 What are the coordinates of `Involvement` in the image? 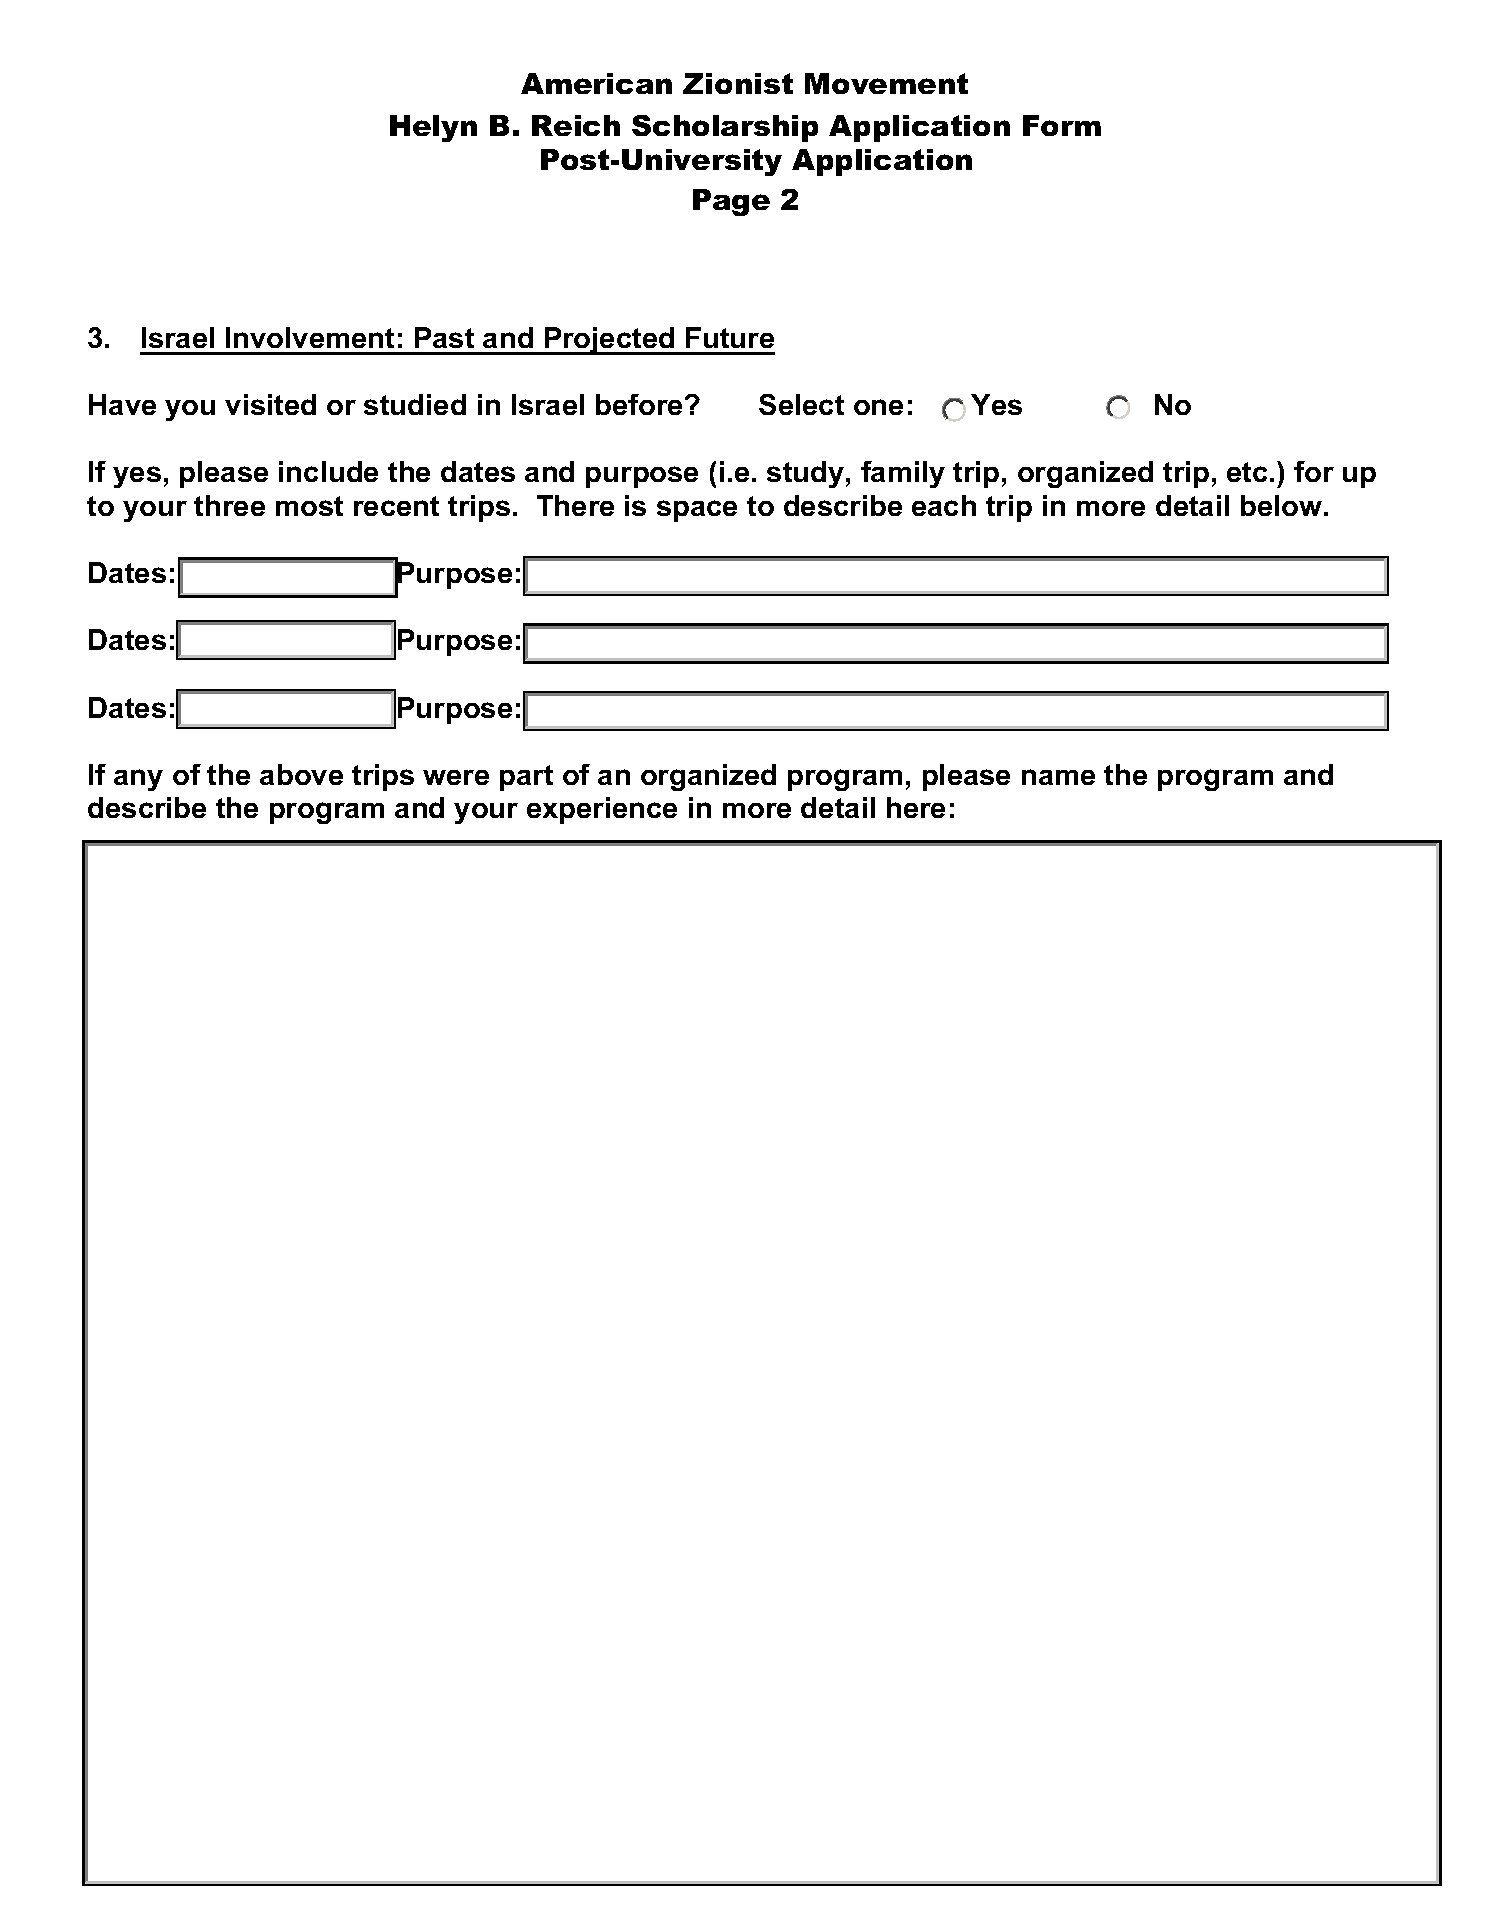 It's located at (310, 337).
